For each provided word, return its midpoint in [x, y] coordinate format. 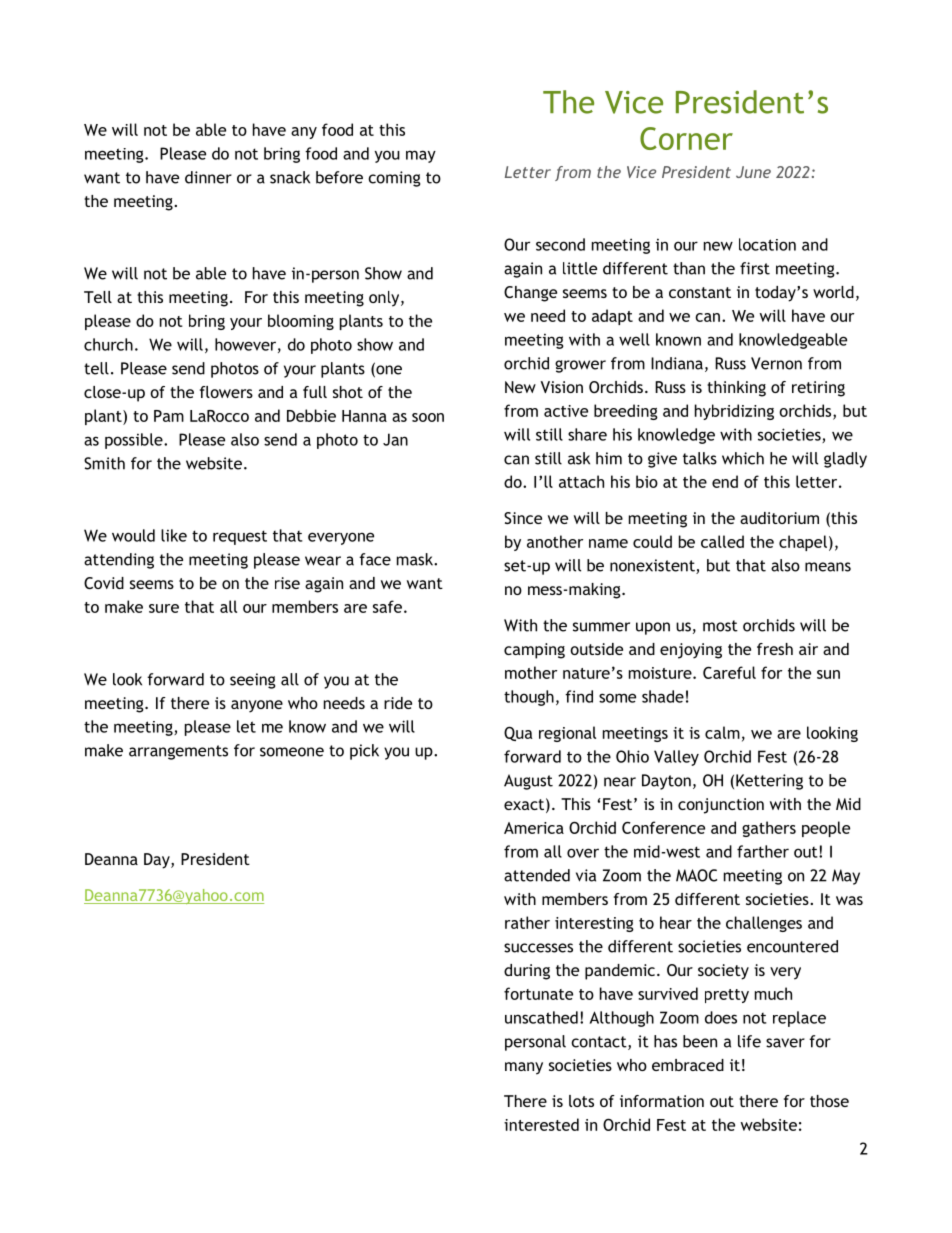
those [829, 1101]
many [524, 1068]
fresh [775, 649]
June [753, 172]
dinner [208, 177]
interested [541, 1124]
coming [394, 179]
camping [534, 651]
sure [164, 608]
